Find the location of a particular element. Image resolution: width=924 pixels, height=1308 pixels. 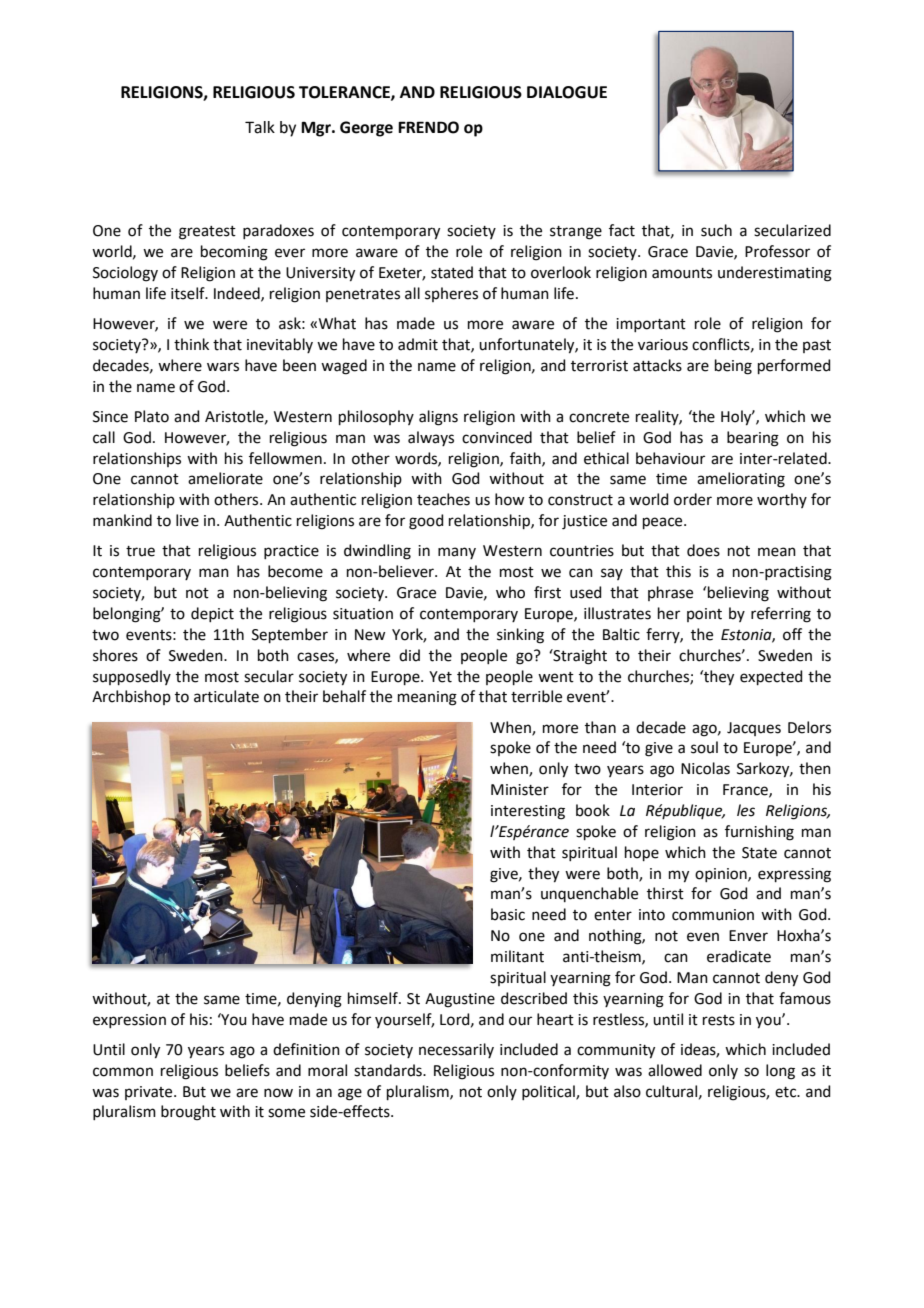

etc is located at coordinates (787, 1092).
